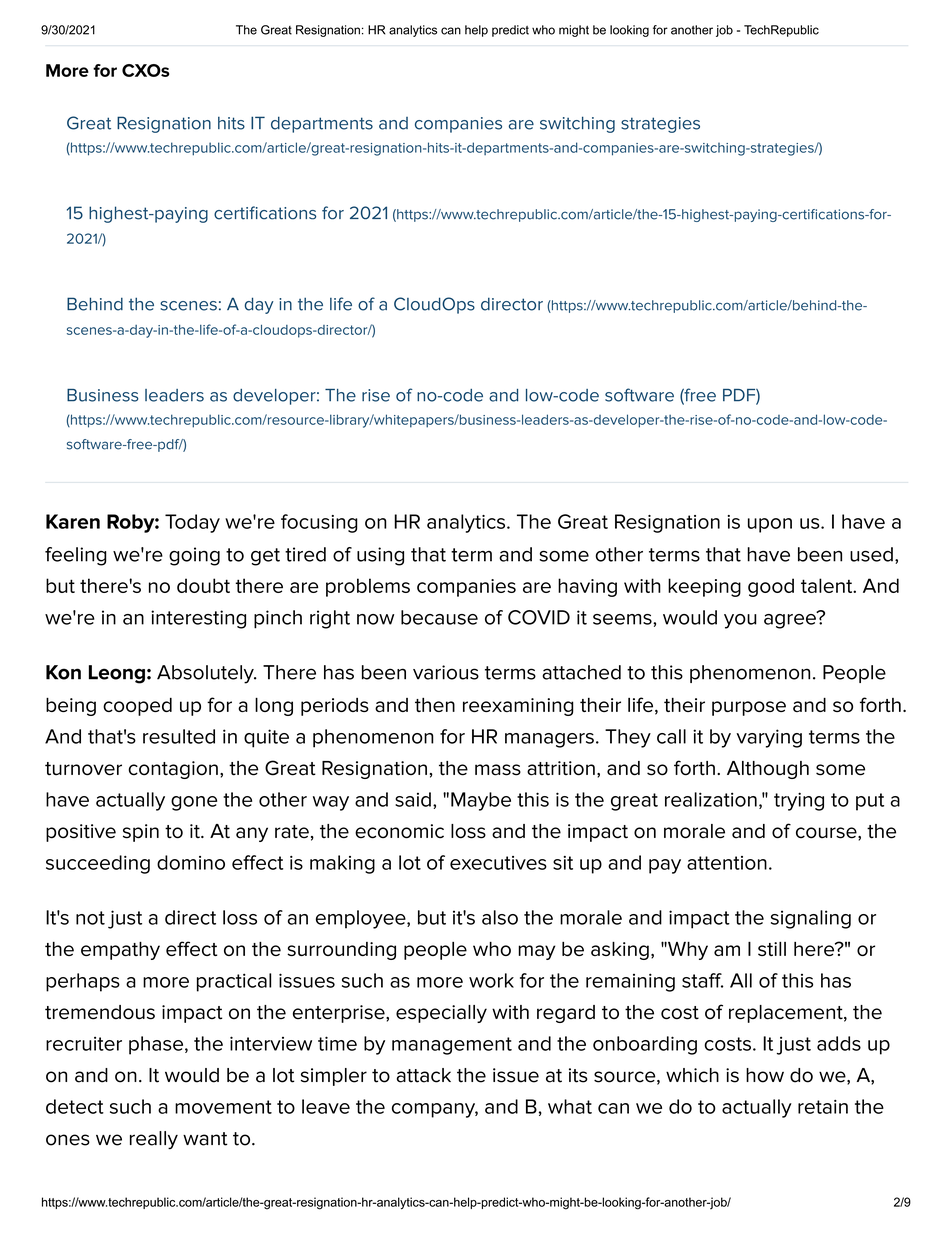  What do you see at coordinates (500, 917) in the screenshot?
I see `also` at bounding box center [500, 917].
